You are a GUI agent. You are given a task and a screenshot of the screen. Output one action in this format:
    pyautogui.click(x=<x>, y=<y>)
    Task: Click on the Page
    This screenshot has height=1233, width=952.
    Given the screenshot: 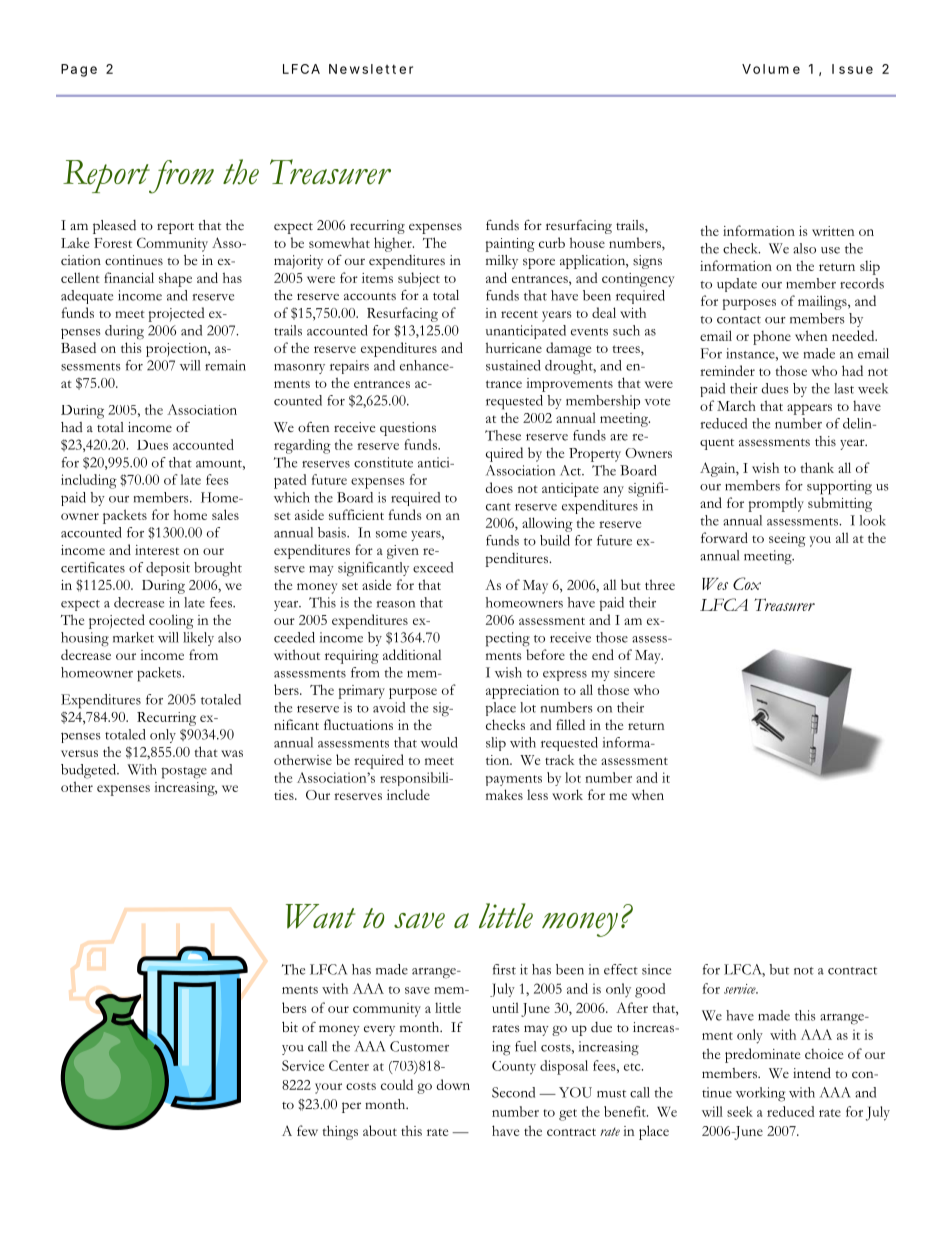 What is the action you would take?
    pyautogui.click(x=79, y=70)
